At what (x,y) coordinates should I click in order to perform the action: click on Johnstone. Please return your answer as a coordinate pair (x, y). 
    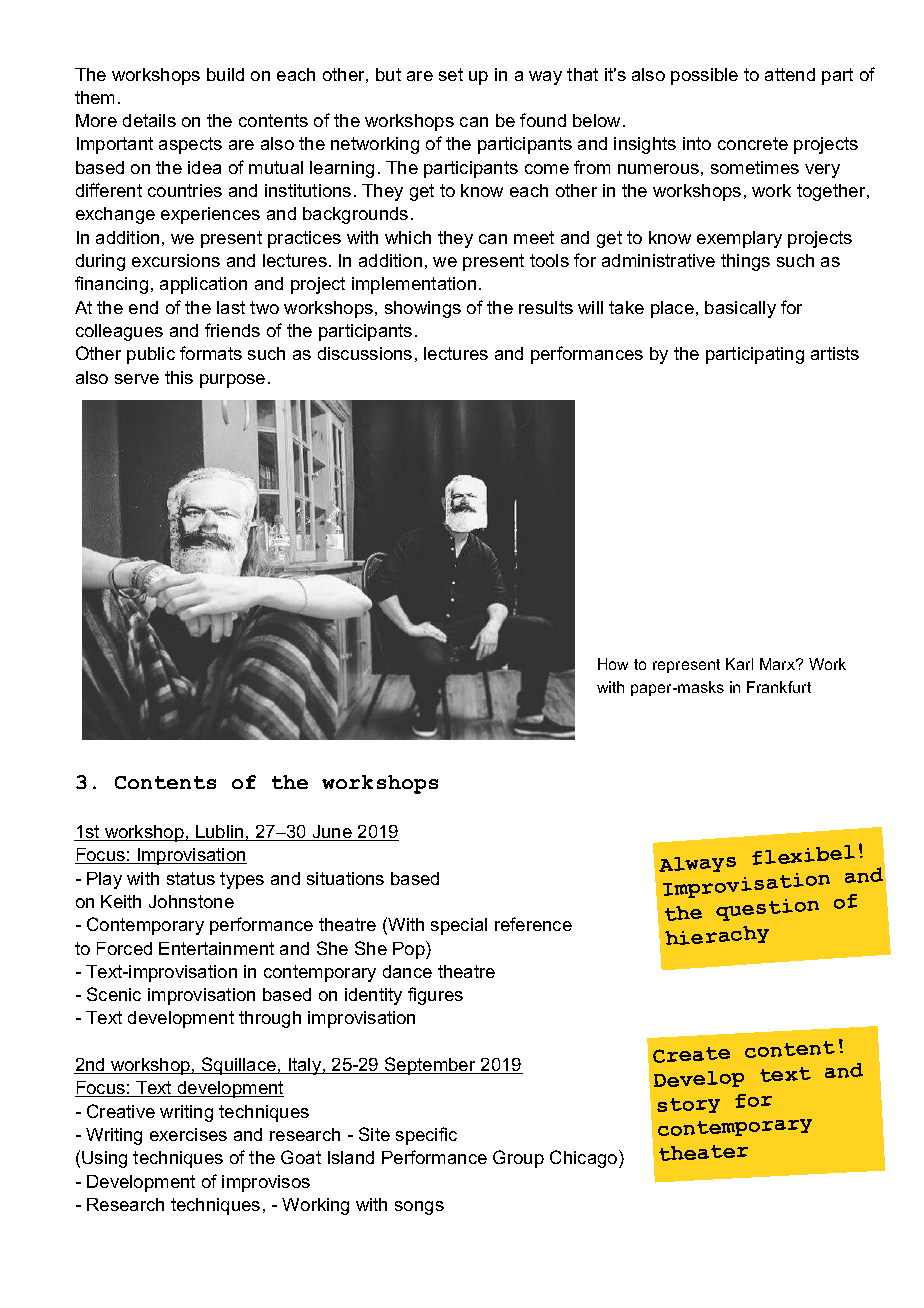
    Looking at the image, I should click on (191, 901).
